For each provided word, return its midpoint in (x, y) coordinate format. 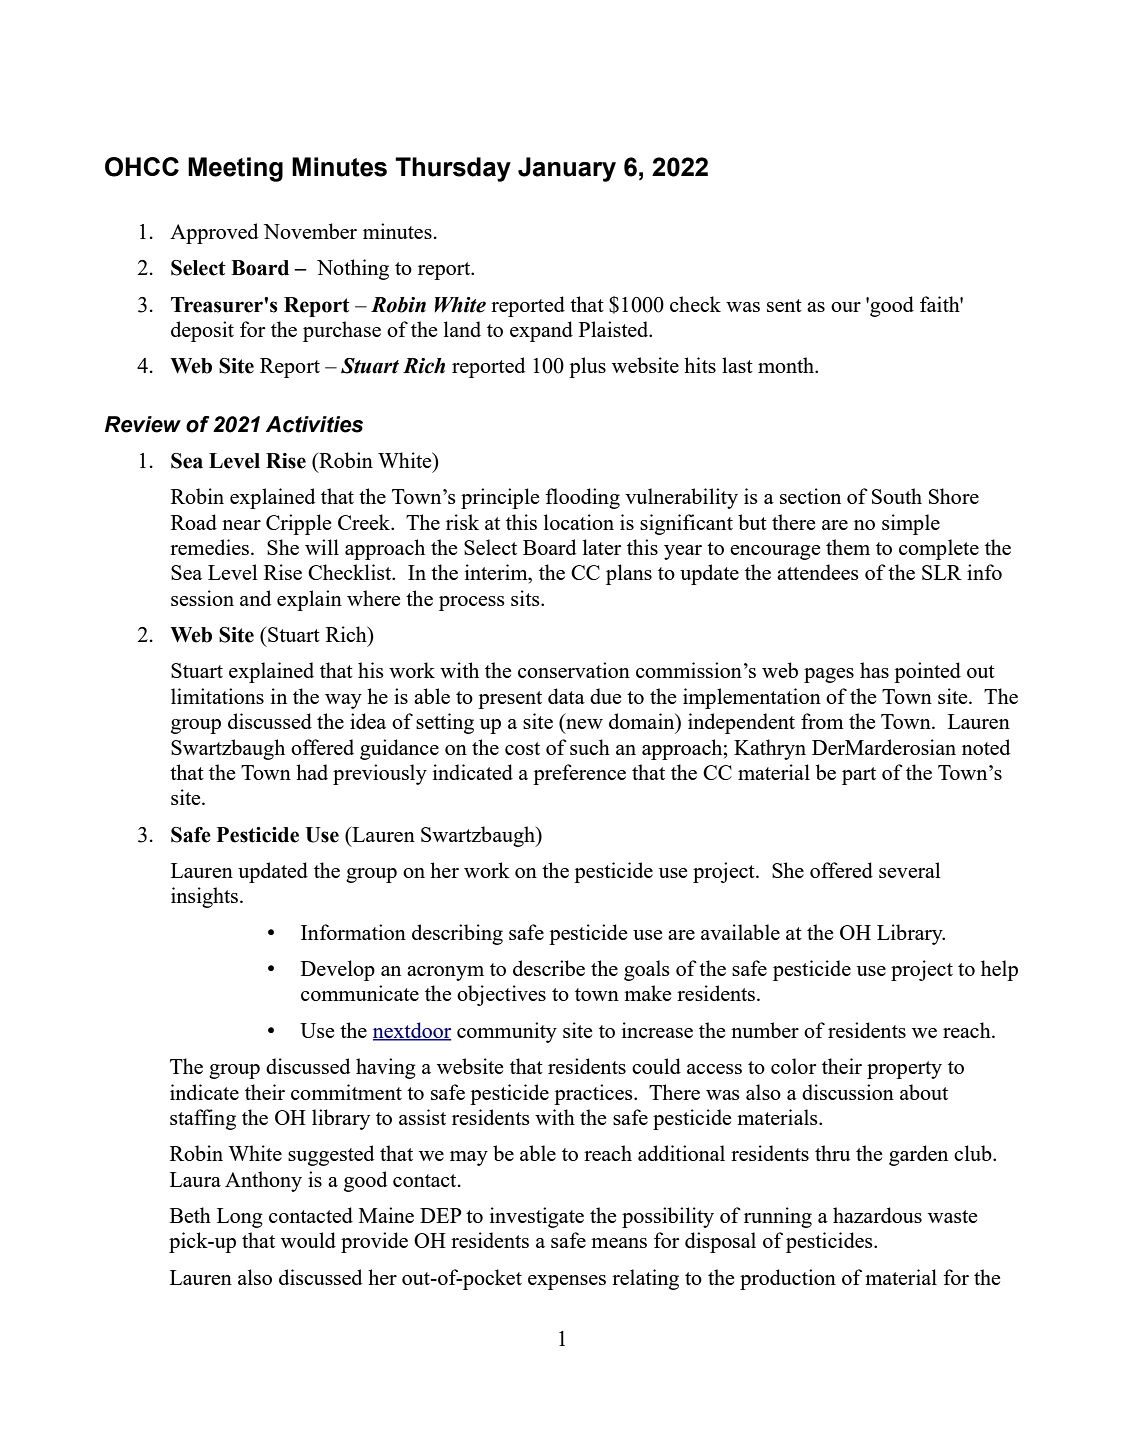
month (787, 365)
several (909, 870)
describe (549, 968)
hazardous (877, 1215)
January (567, 169)
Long (240, 1218)
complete (939, 549)
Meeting (235, 169)
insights (206, 897)
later (602, 547)
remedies (211, 547)
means (619, 1243)
